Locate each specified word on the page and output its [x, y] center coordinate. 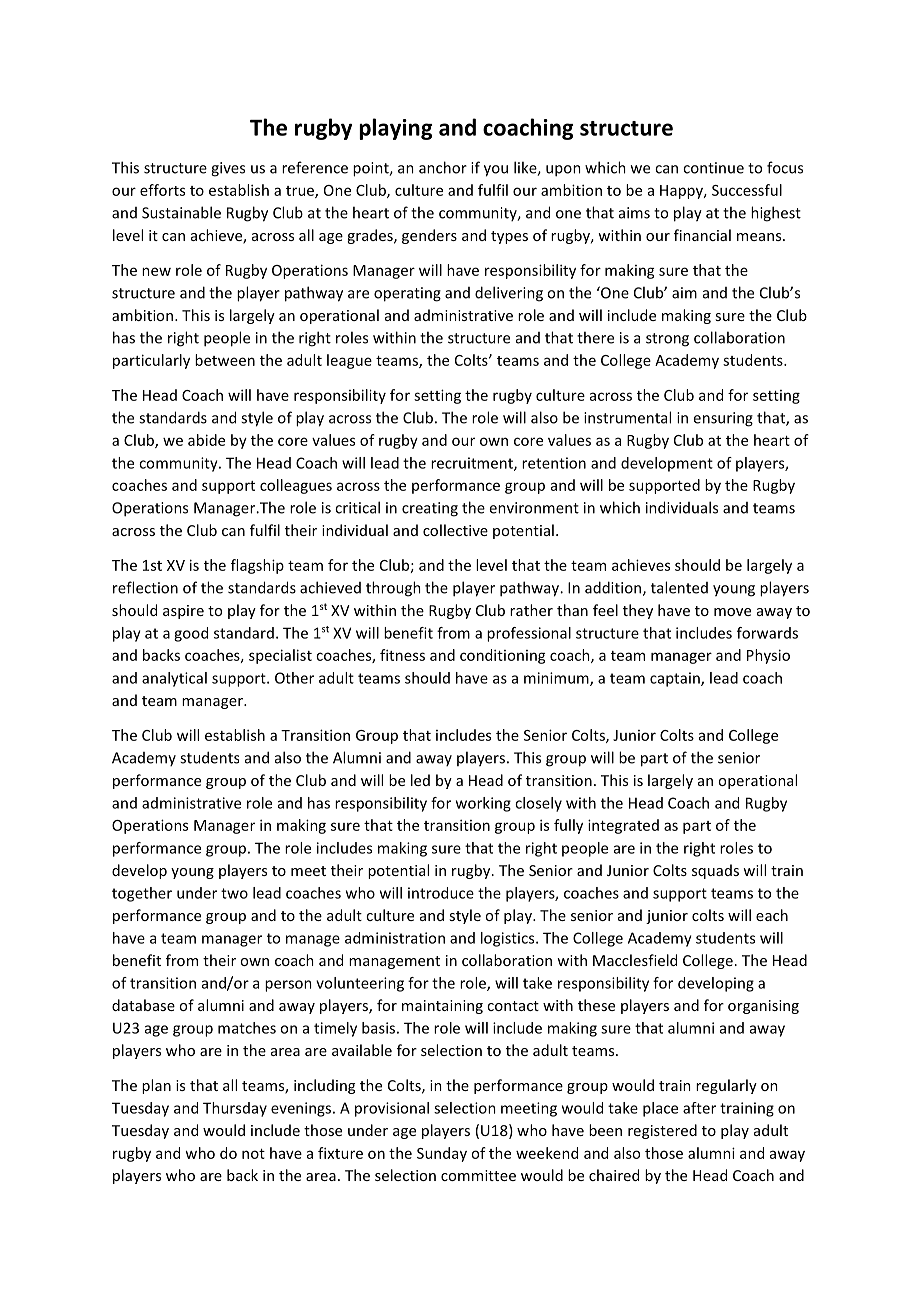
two [234, 893]
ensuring [723, 419]
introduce [441, 893]
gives [228, 169]
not [253, 1154]
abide [206, 440]
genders [429, 236]
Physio [768, 656]
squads [715, 871]
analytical [174, 679]
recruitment [473, 464]
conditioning [503, 656]
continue [713, 168]
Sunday [442, 1154]
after [699, 1108]
